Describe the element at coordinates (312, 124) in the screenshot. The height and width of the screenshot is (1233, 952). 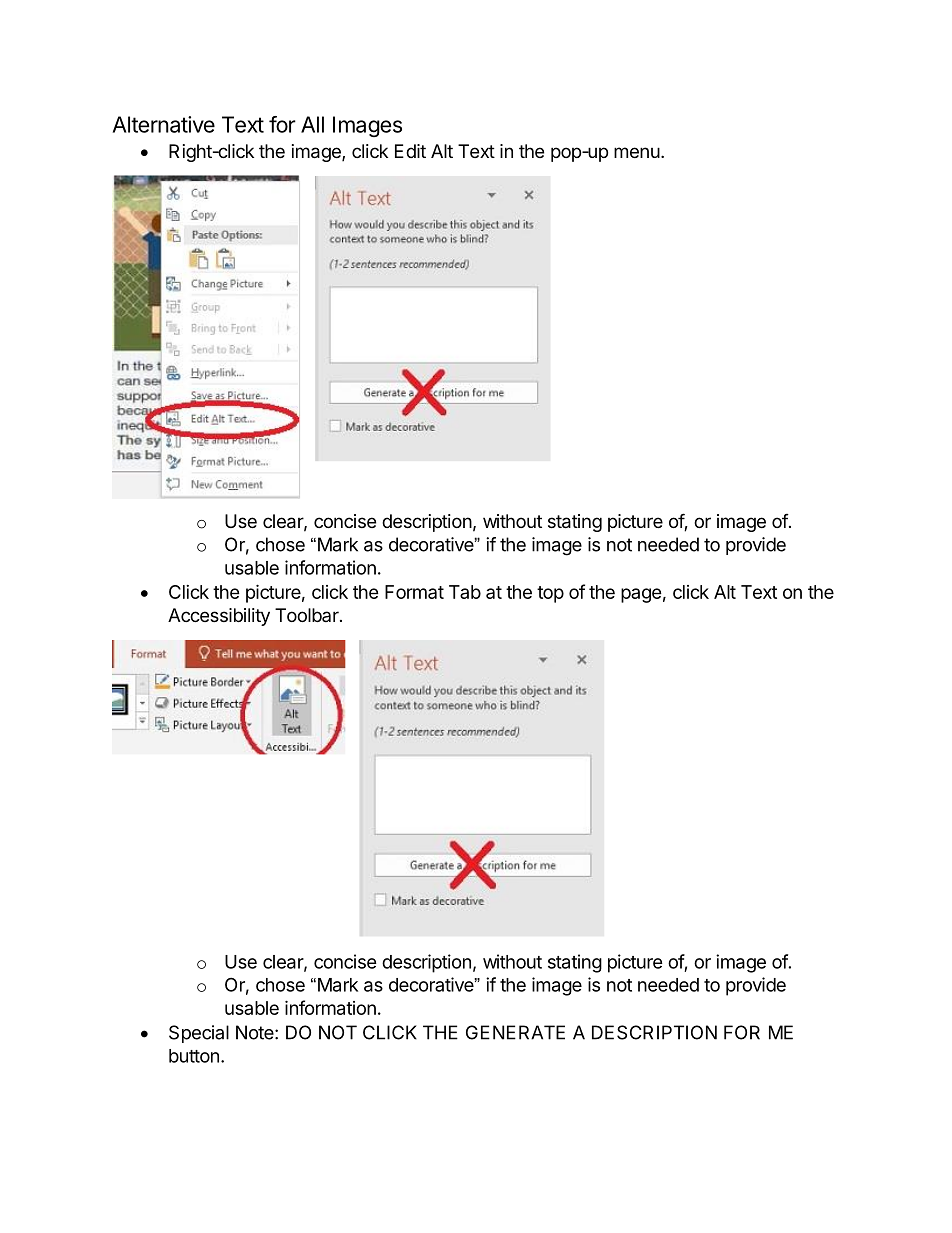
I see `All` at that location.
